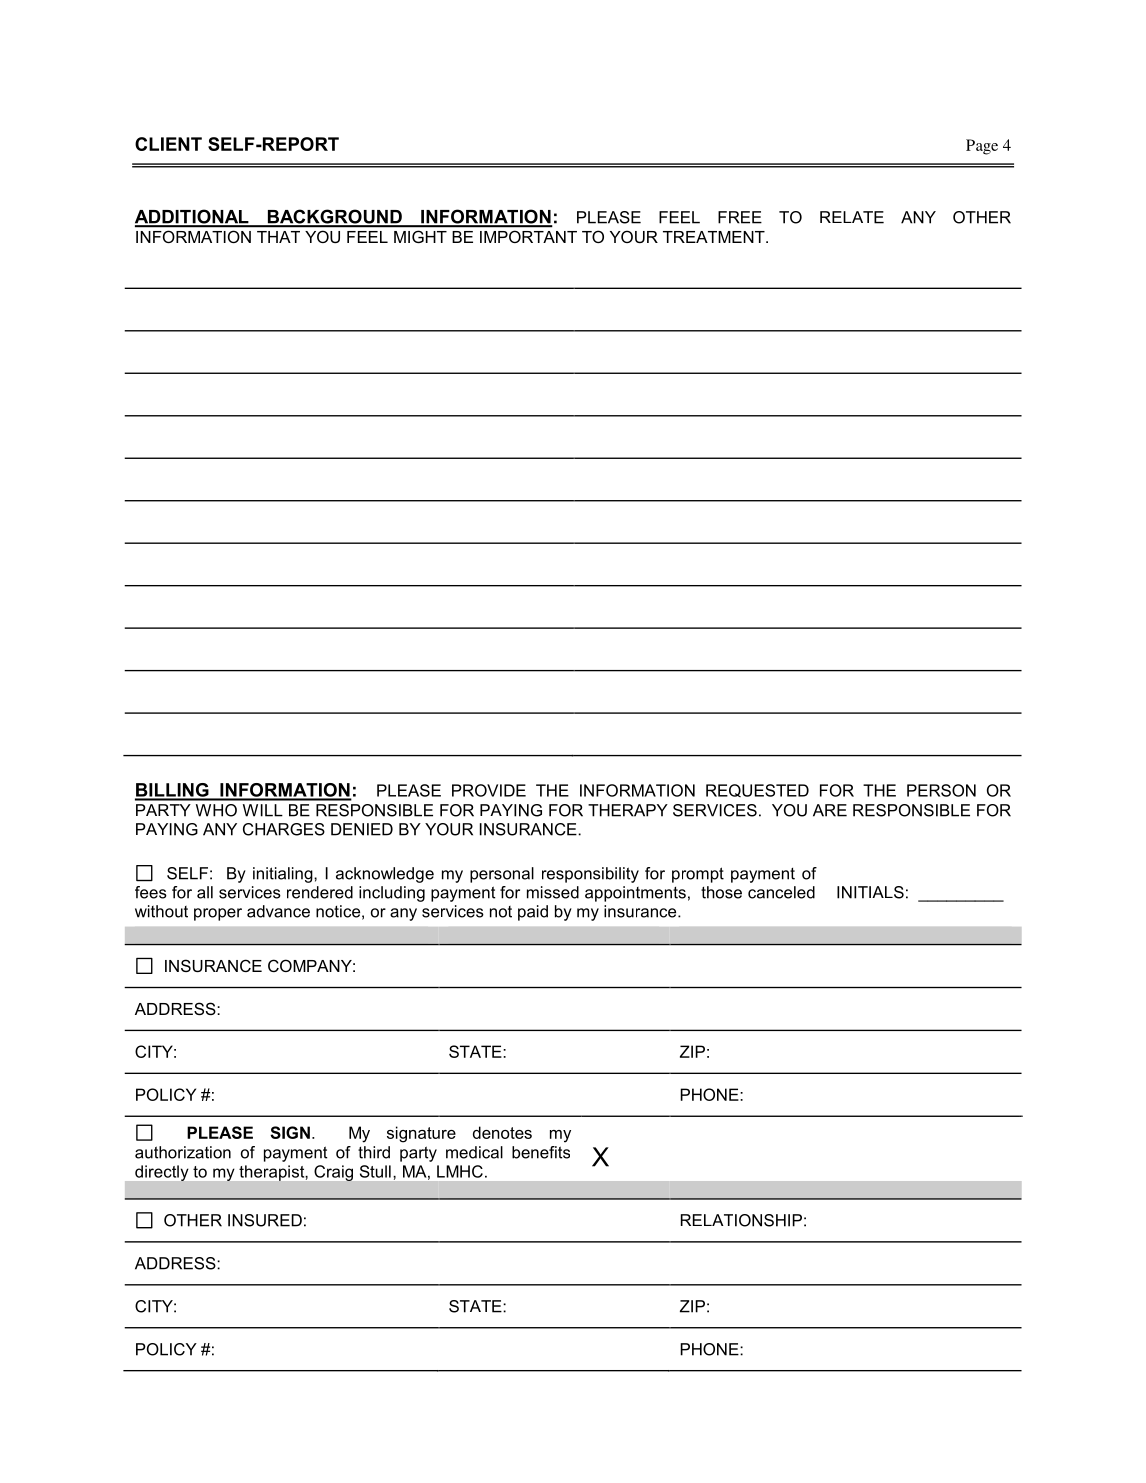 The height and width of the document is (1483, 1146). I want to click on WILL, so click(263, 810).
